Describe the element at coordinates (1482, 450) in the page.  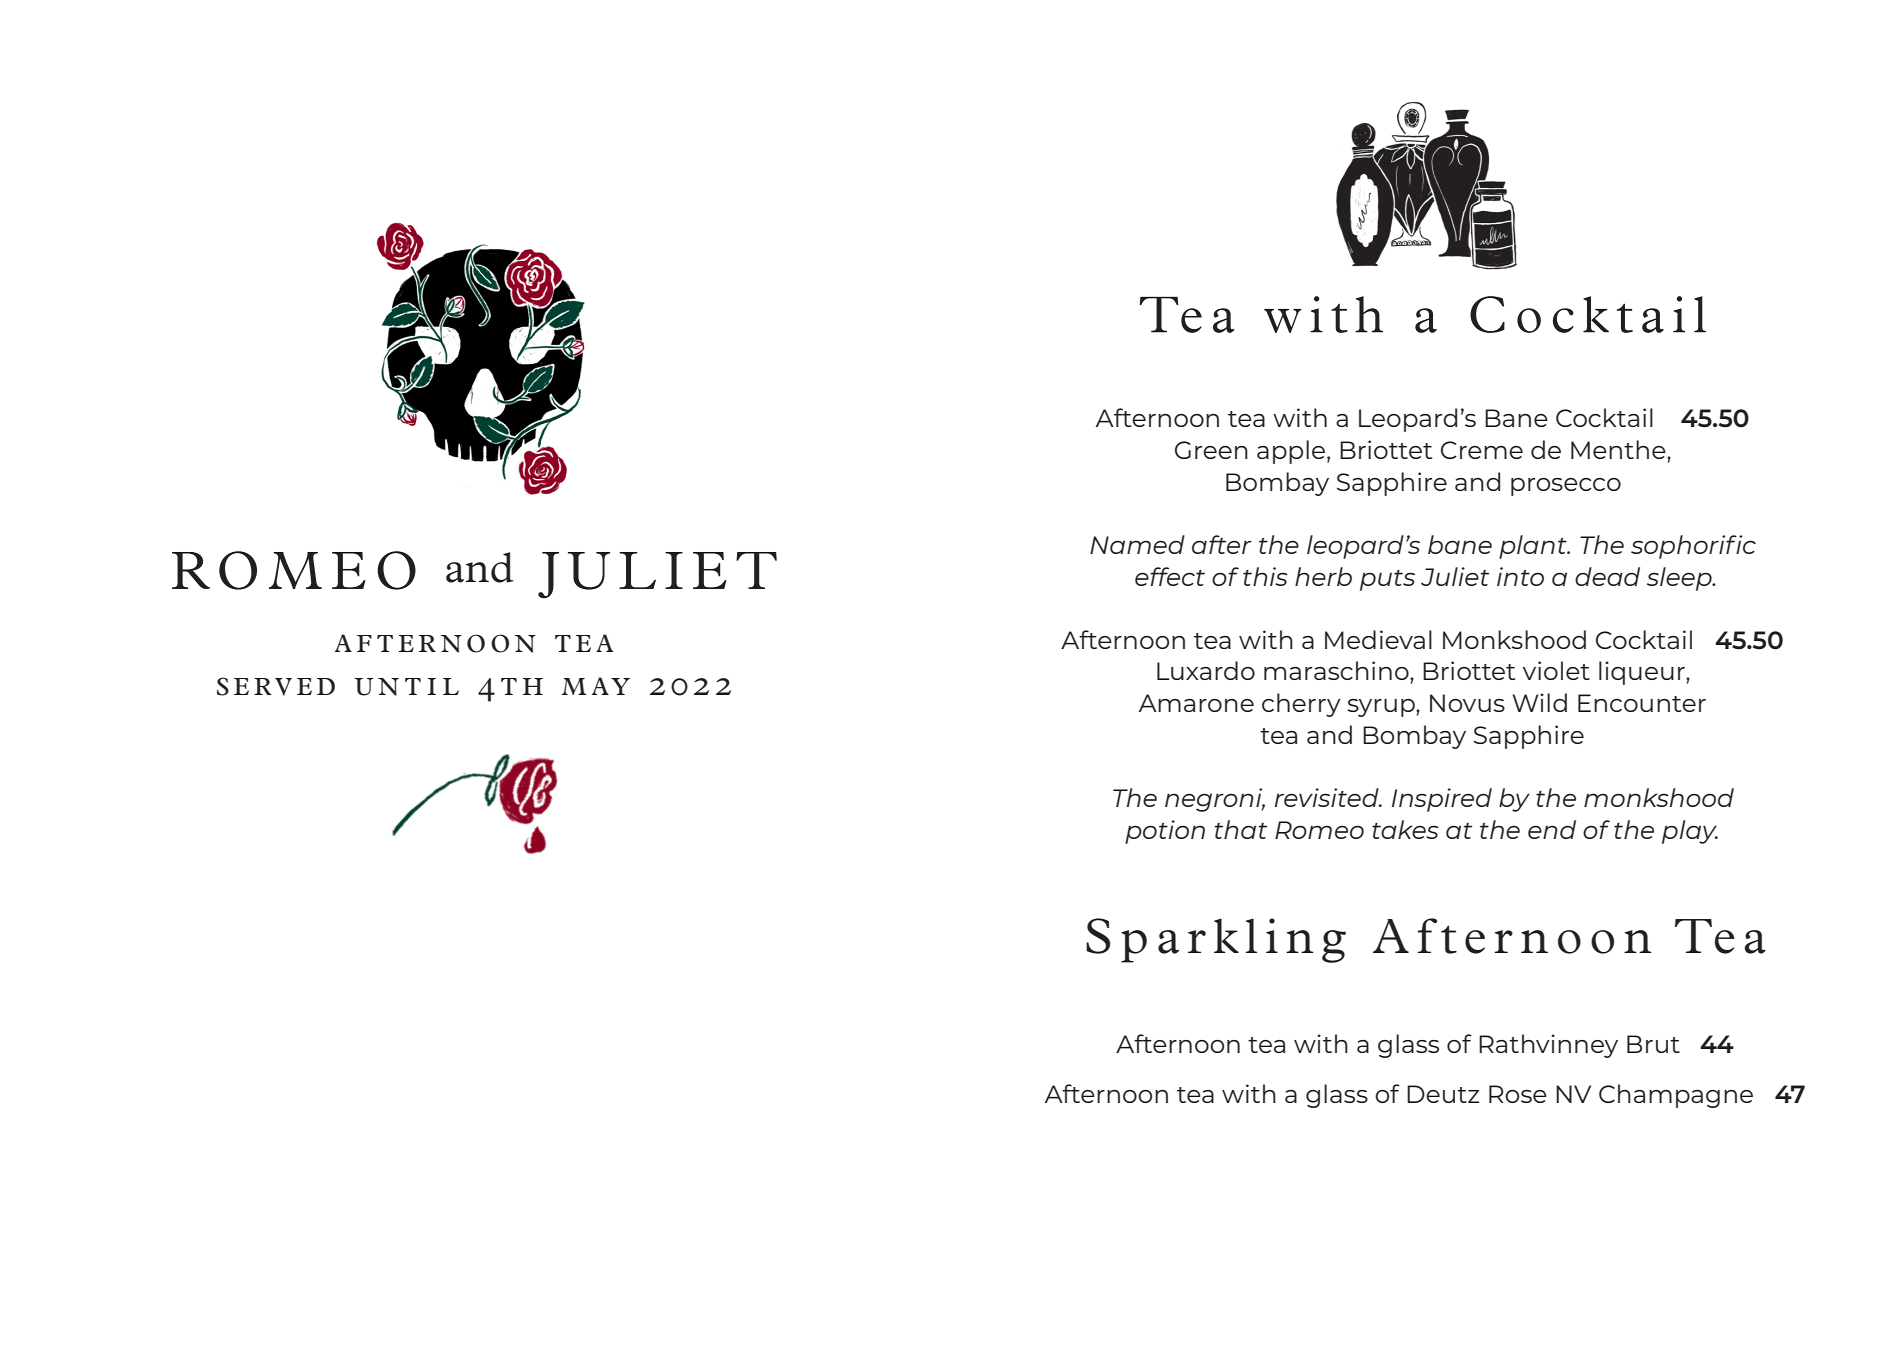
I see `Creme` at that location.
